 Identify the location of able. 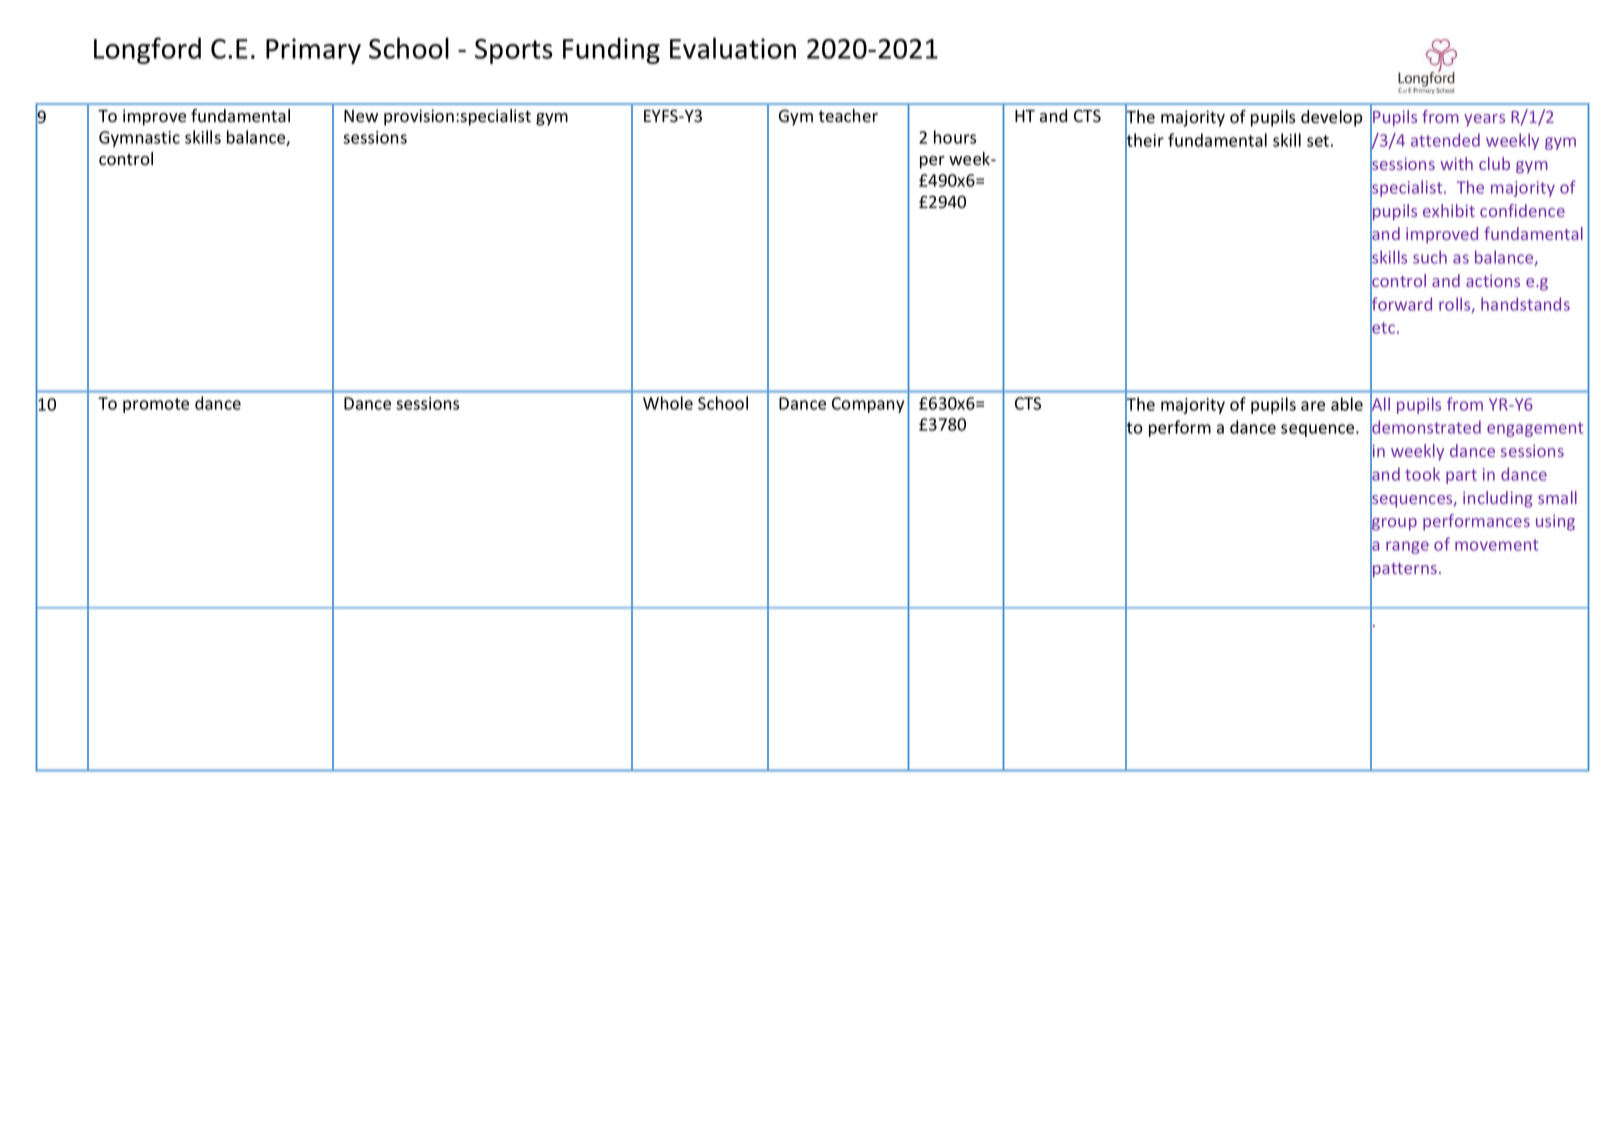
(1347, 404).
